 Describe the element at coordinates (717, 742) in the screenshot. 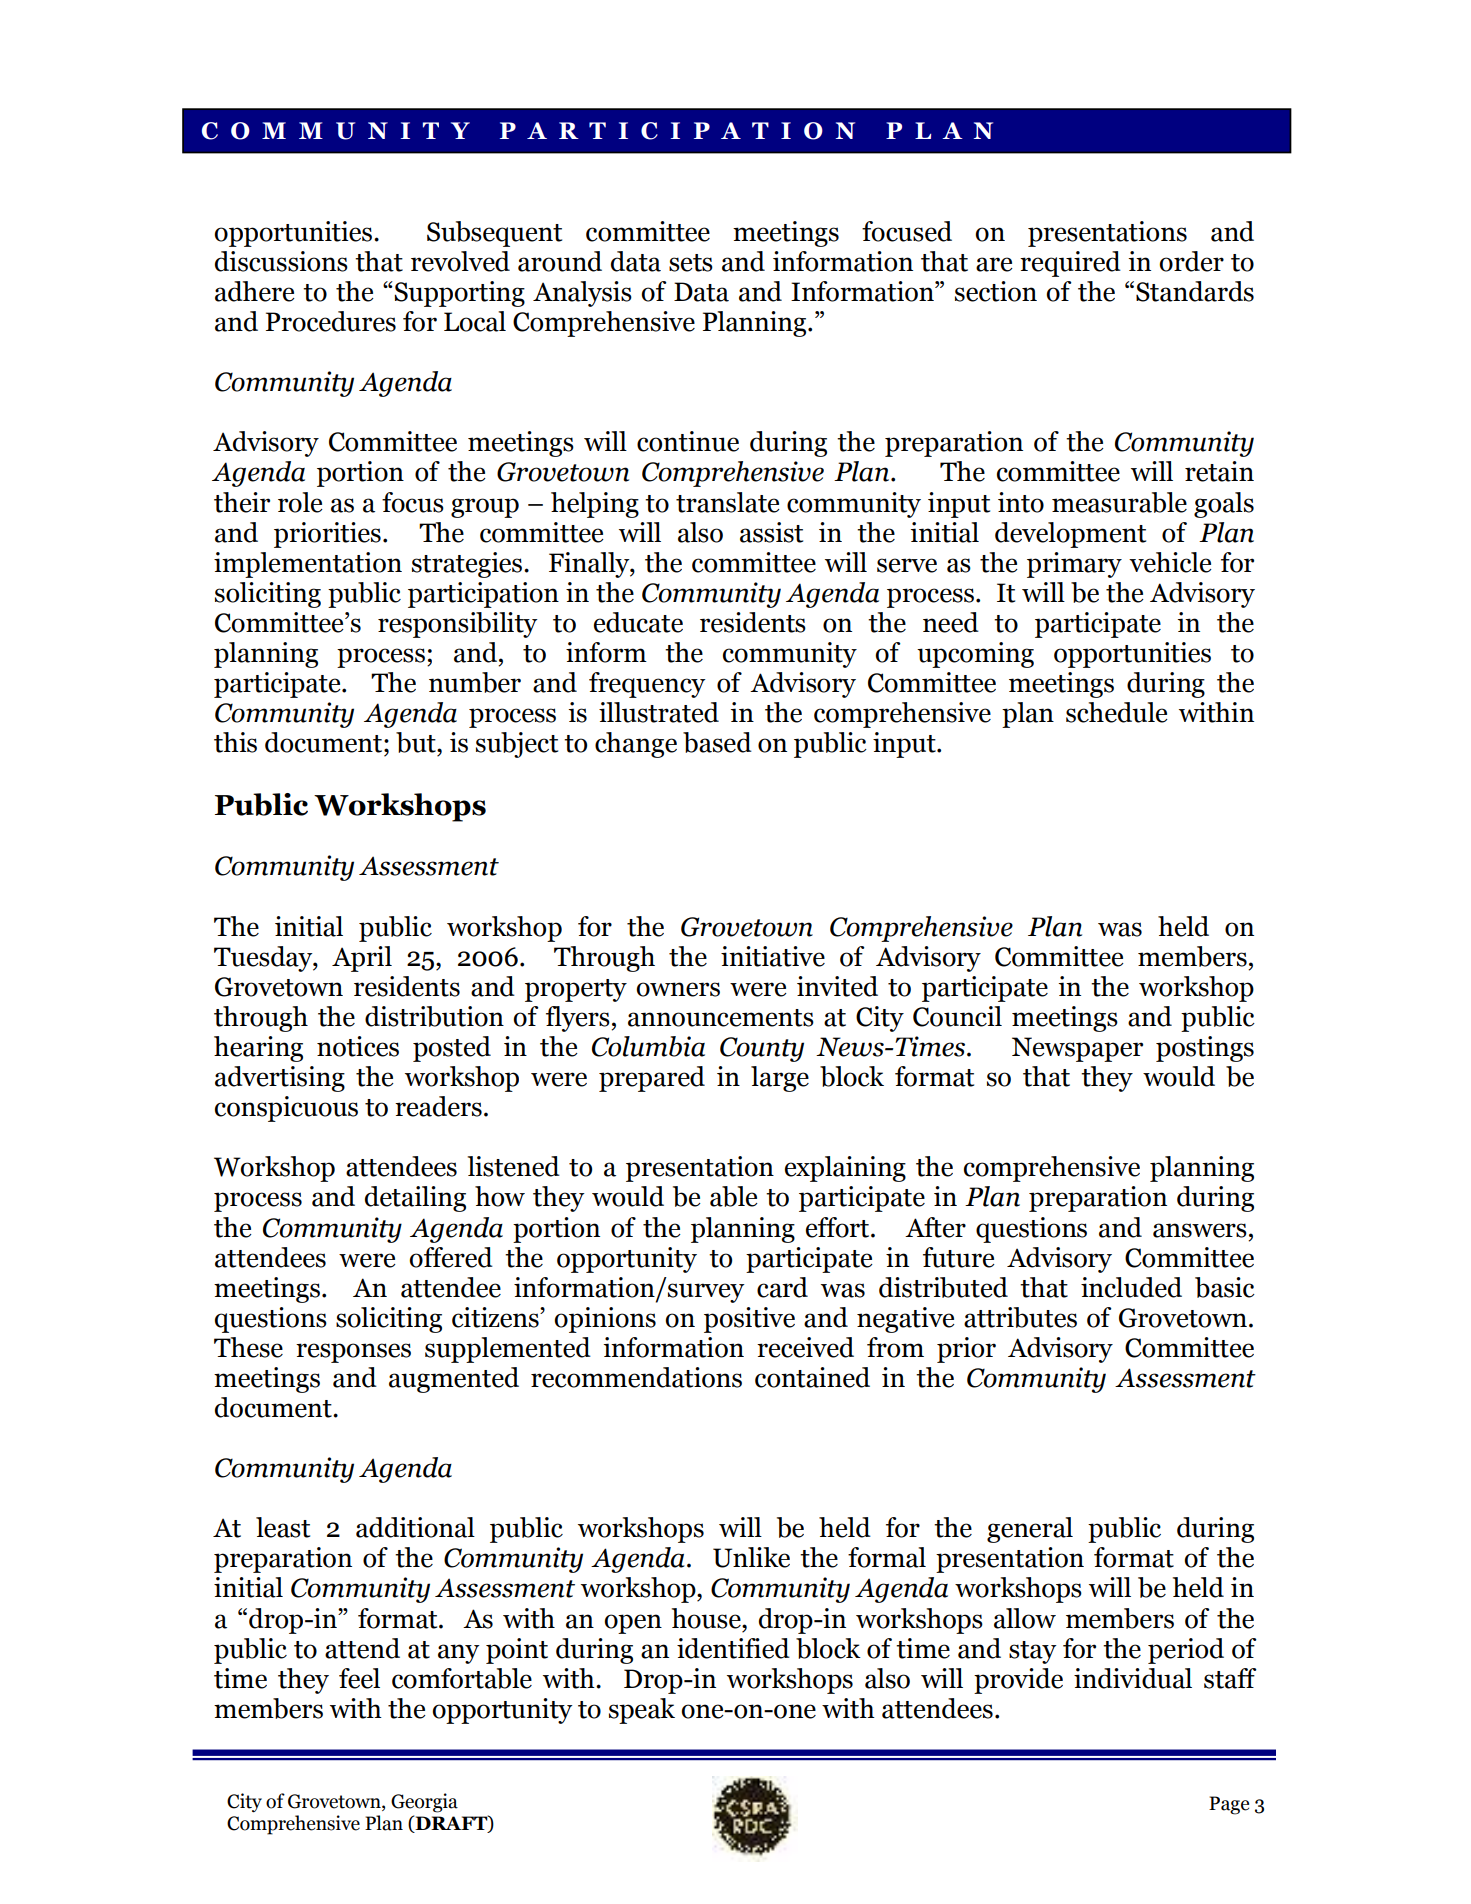

I see `based` at that location.
